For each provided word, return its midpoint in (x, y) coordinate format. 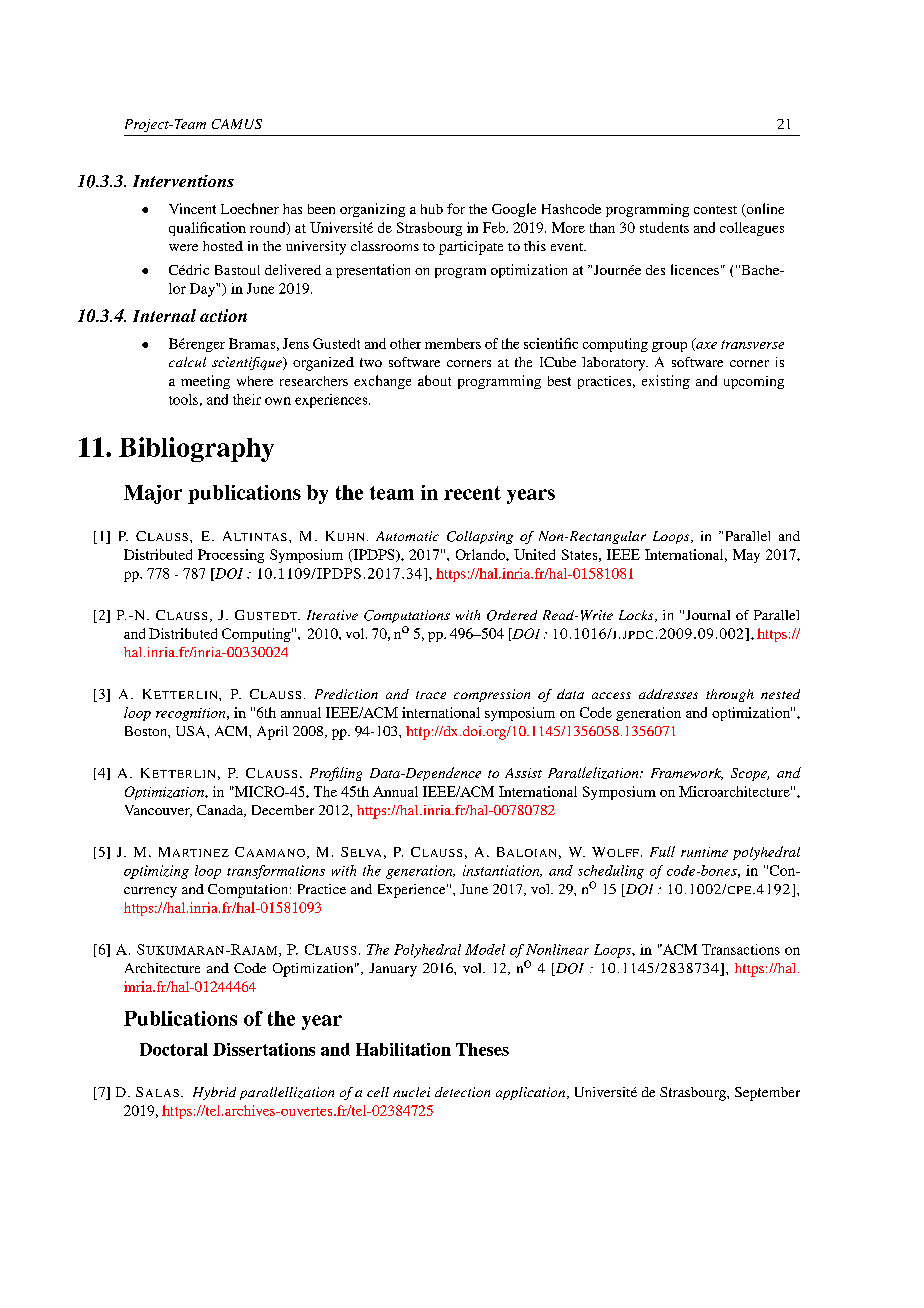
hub (432, 209)
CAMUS (237, 124)
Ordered (512, 615)
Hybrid (214, 1093)
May (746, 556)
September (767, 1094)
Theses (482, 1049)
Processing (231, 556)
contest (715, 210)
